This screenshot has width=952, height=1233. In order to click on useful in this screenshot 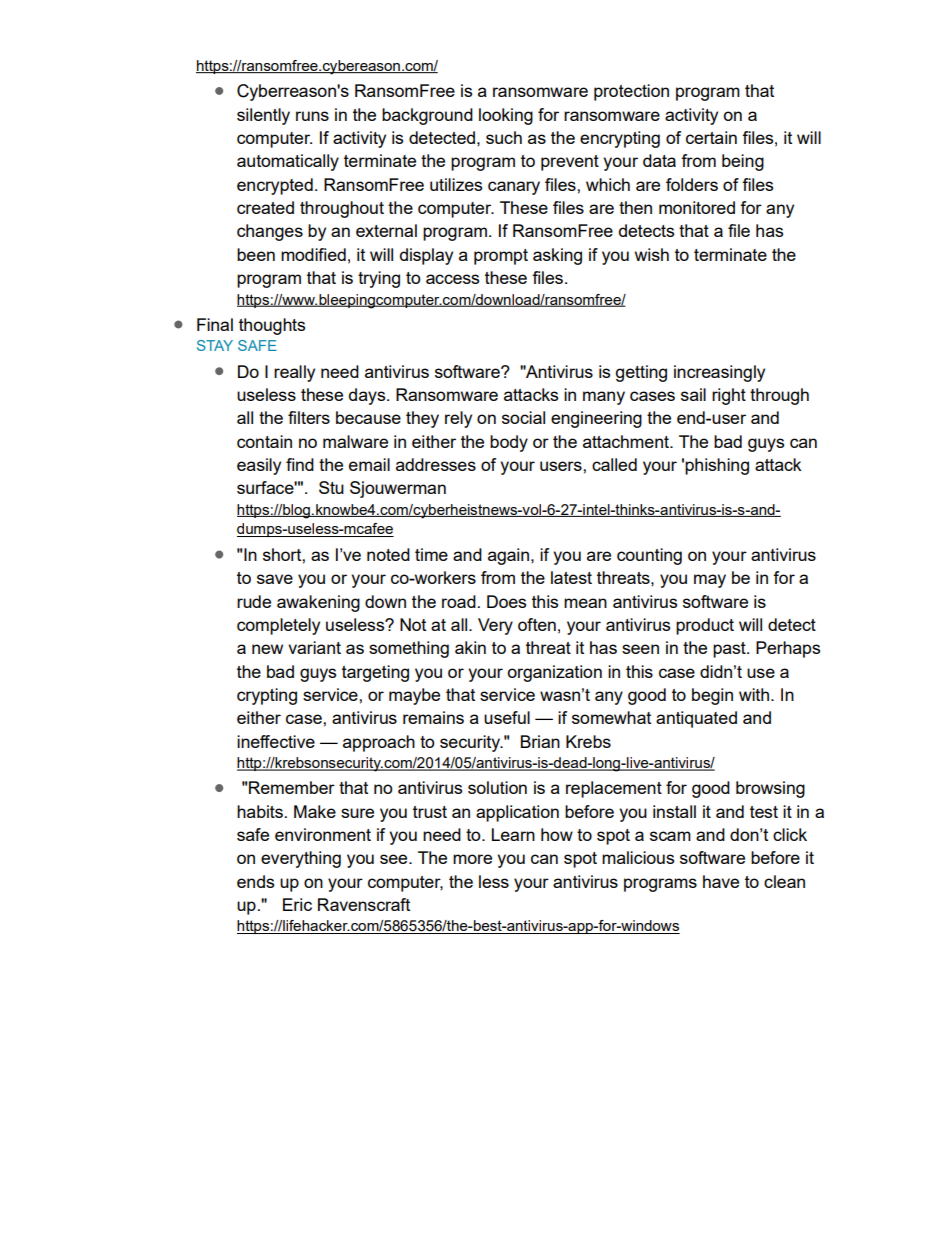, I will do `click(507, 717)`.
